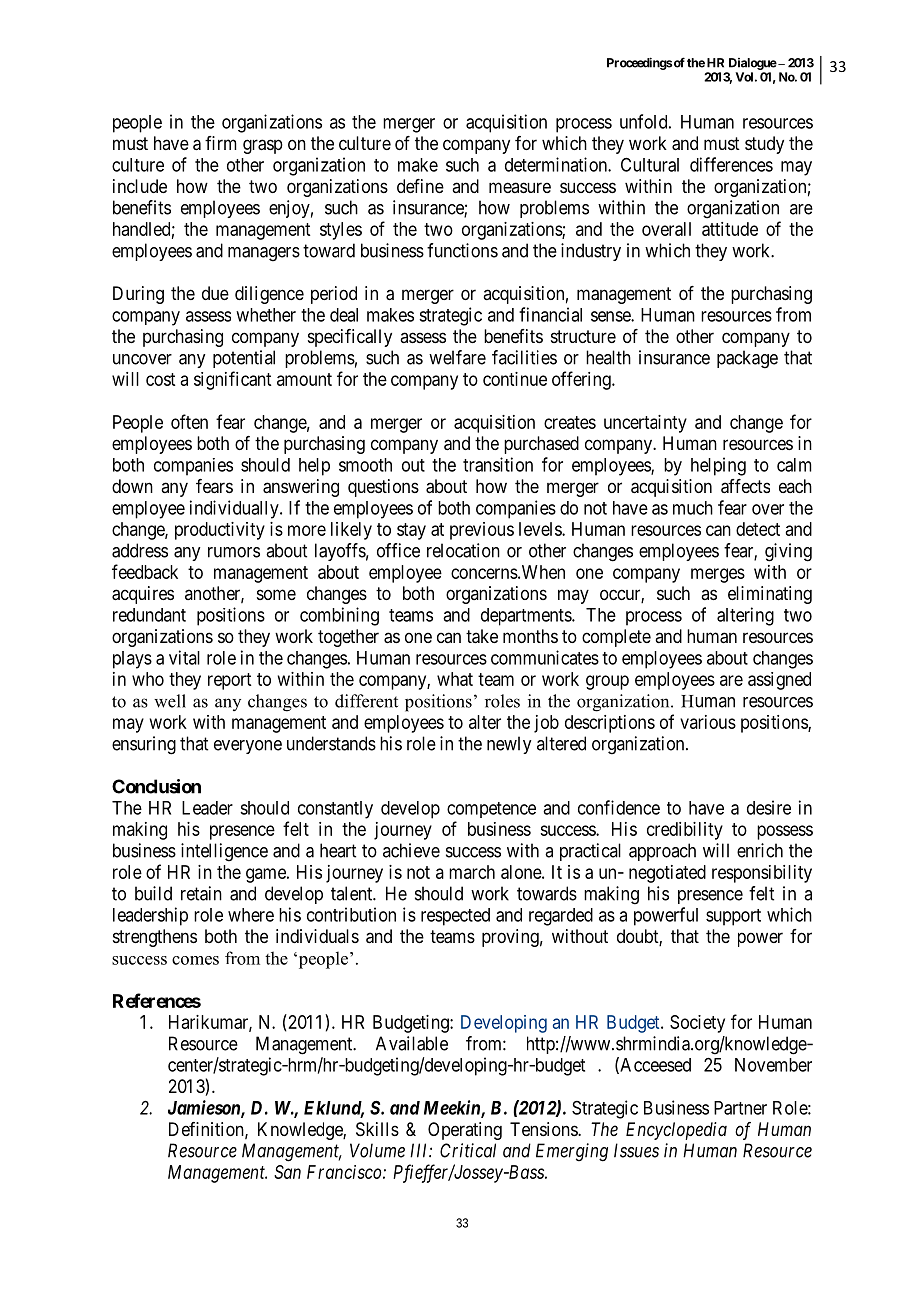  I want to click on respected, so click(455, 917).
